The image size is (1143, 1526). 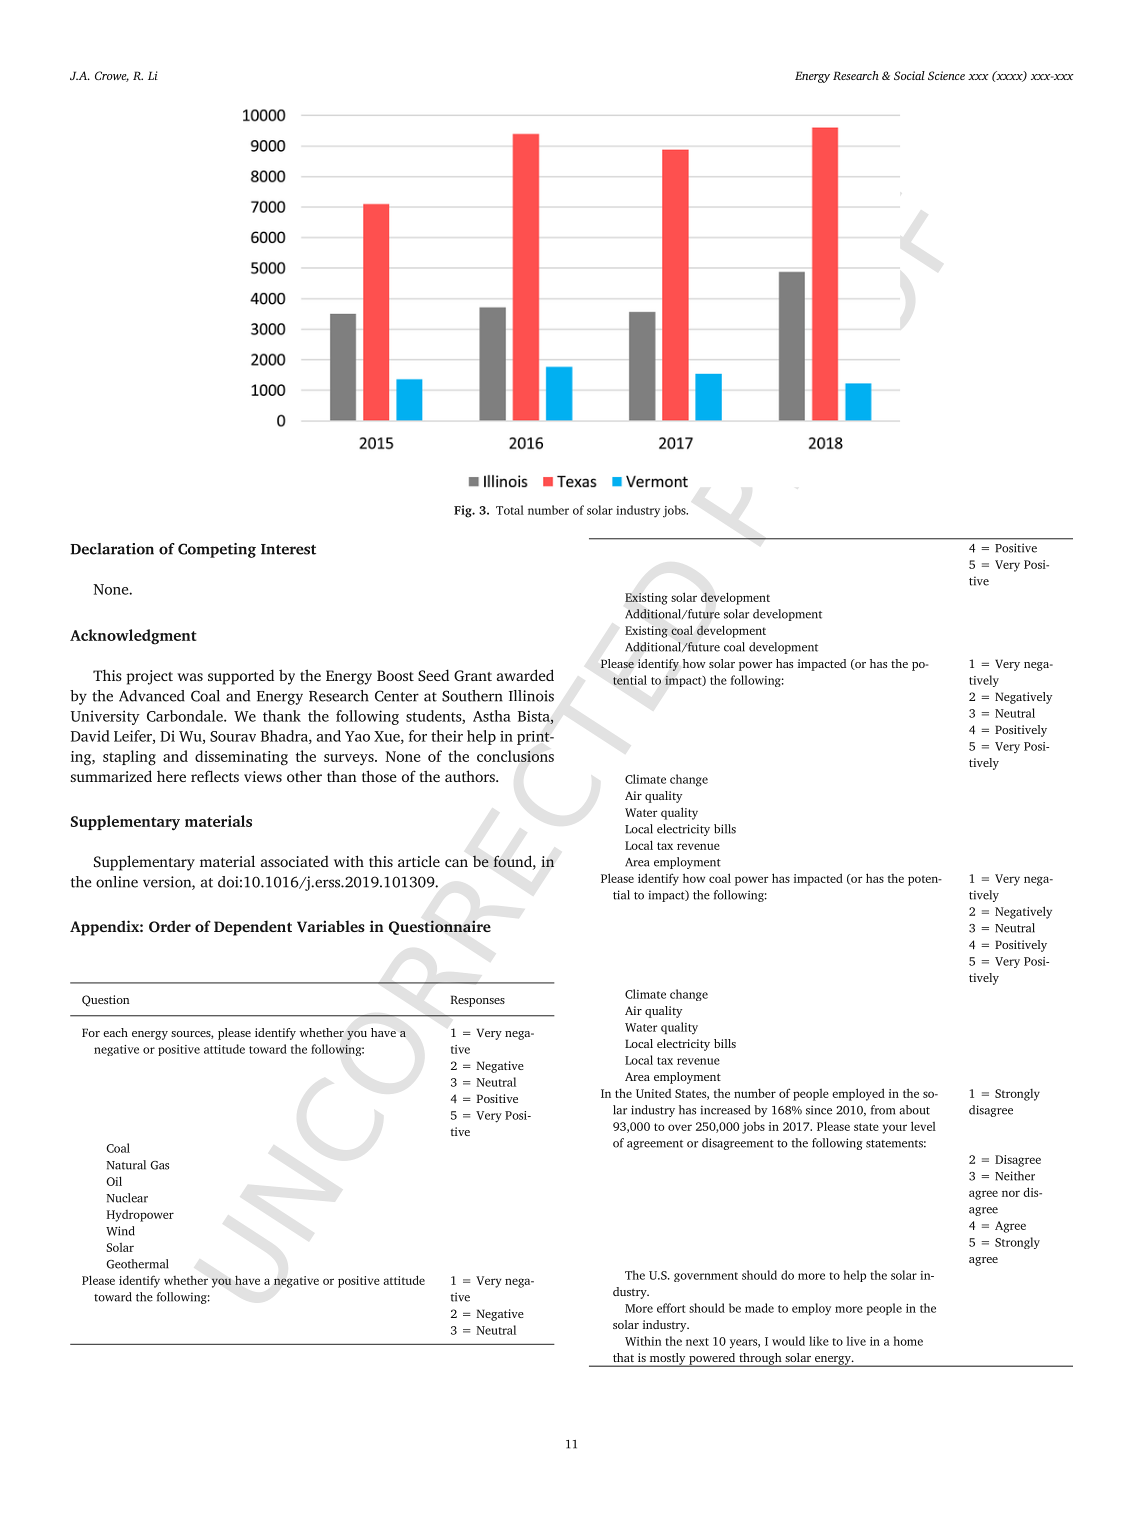 I want to click on Wind, so click(x=120, y=1231).
